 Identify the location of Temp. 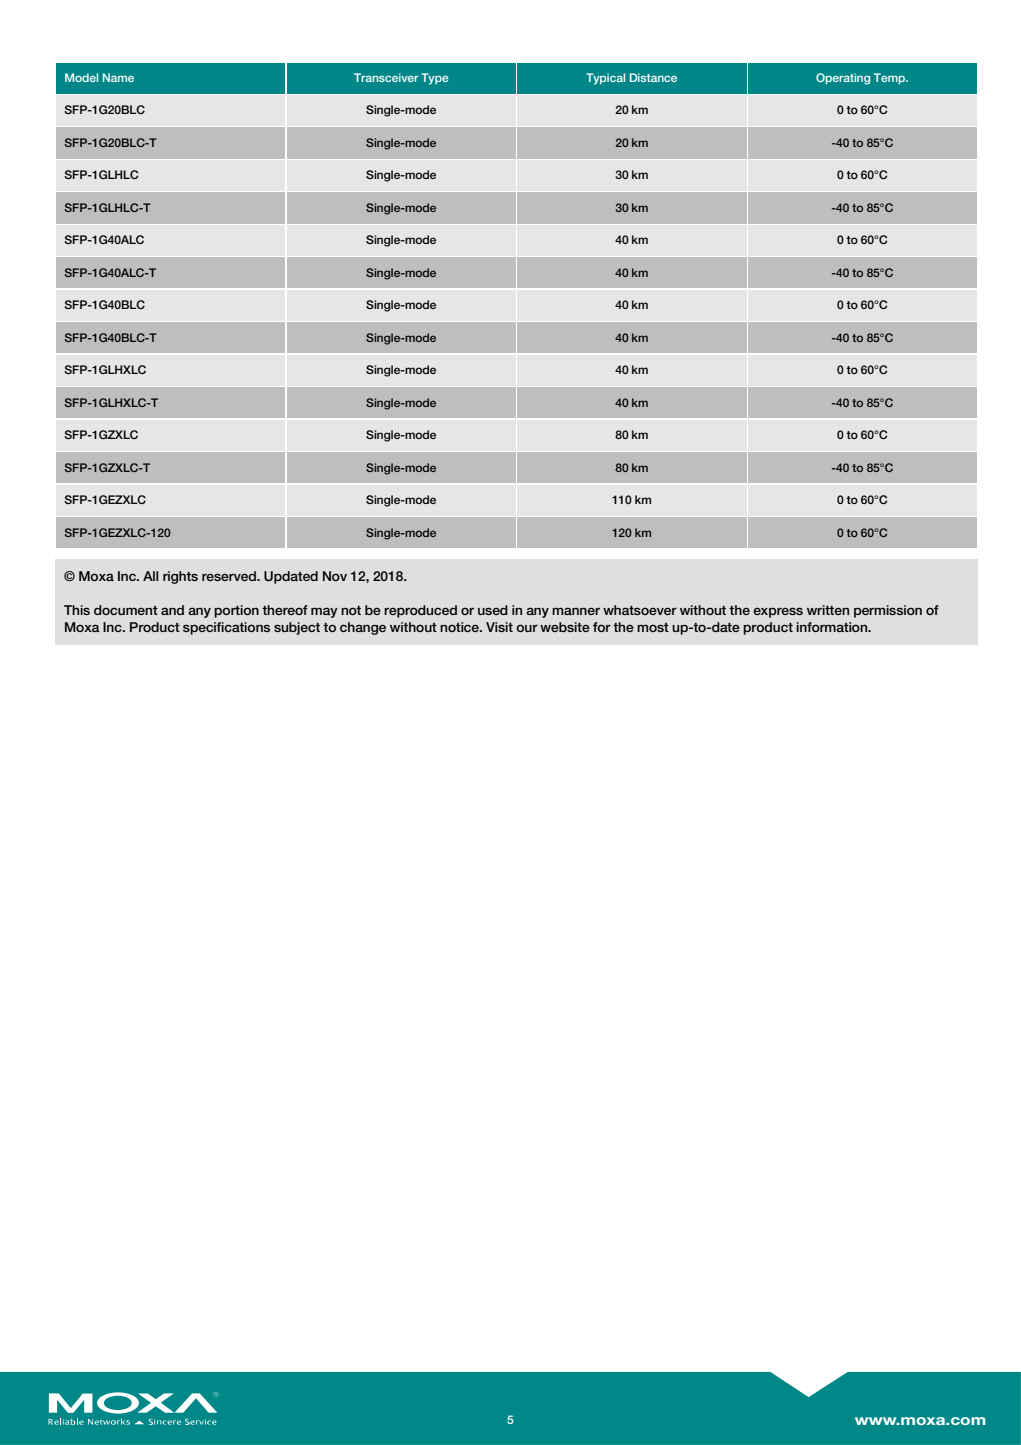
(890, 78).
